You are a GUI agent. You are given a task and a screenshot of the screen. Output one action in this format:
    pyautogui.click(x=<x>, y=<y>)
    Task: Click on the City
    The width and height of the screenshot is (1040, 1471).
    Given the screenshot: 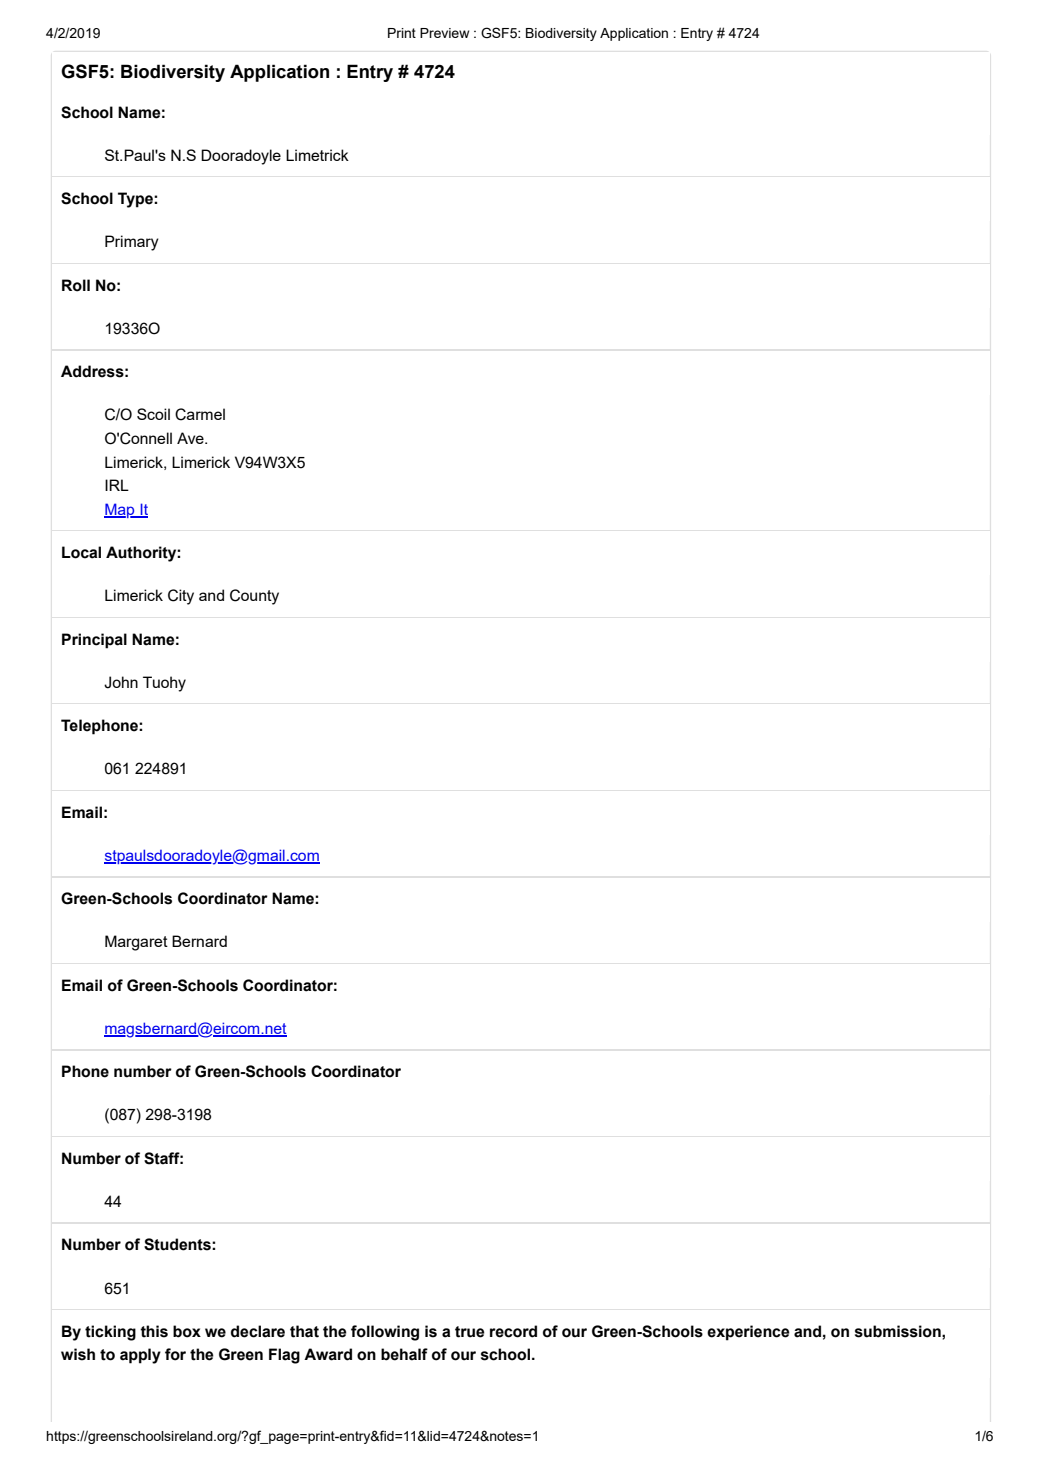 What is the action you would take?
    pyautogui.click(x=181, y=597)
